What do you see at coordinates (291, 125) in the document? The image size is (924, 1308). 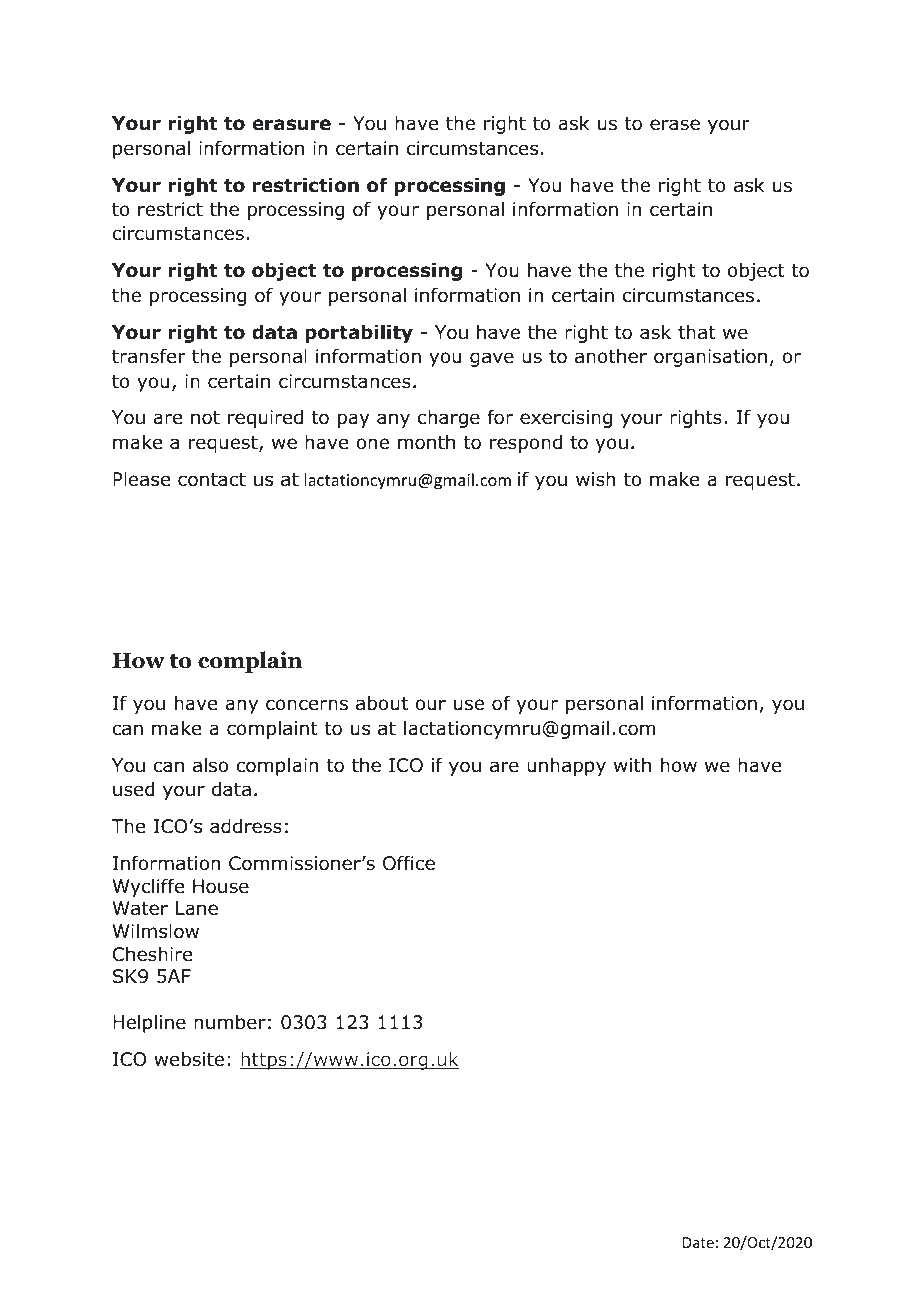 I see `erasure` at bounding box center [291, 125].
